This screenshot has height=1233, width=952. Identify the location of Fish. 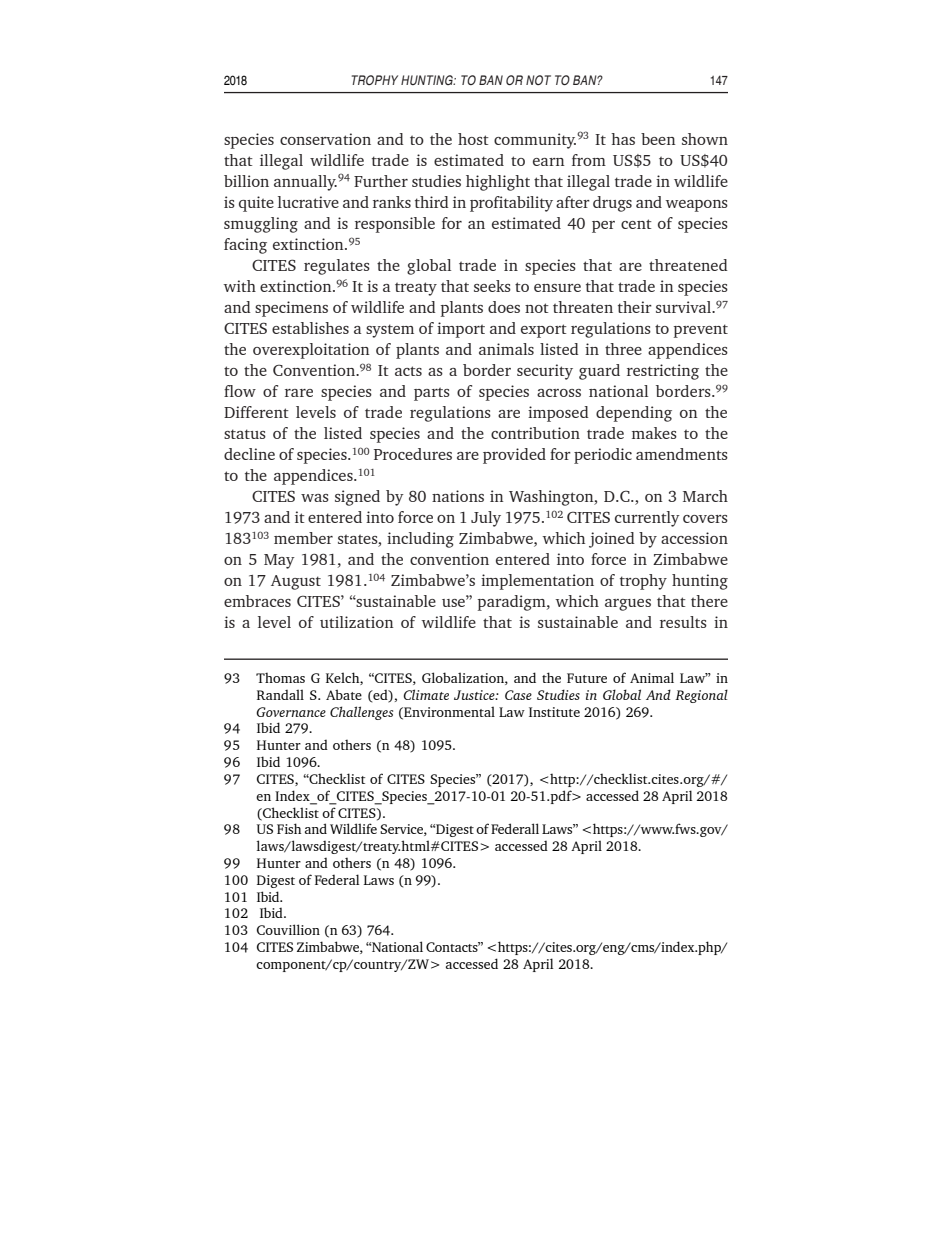
(289, 828).
